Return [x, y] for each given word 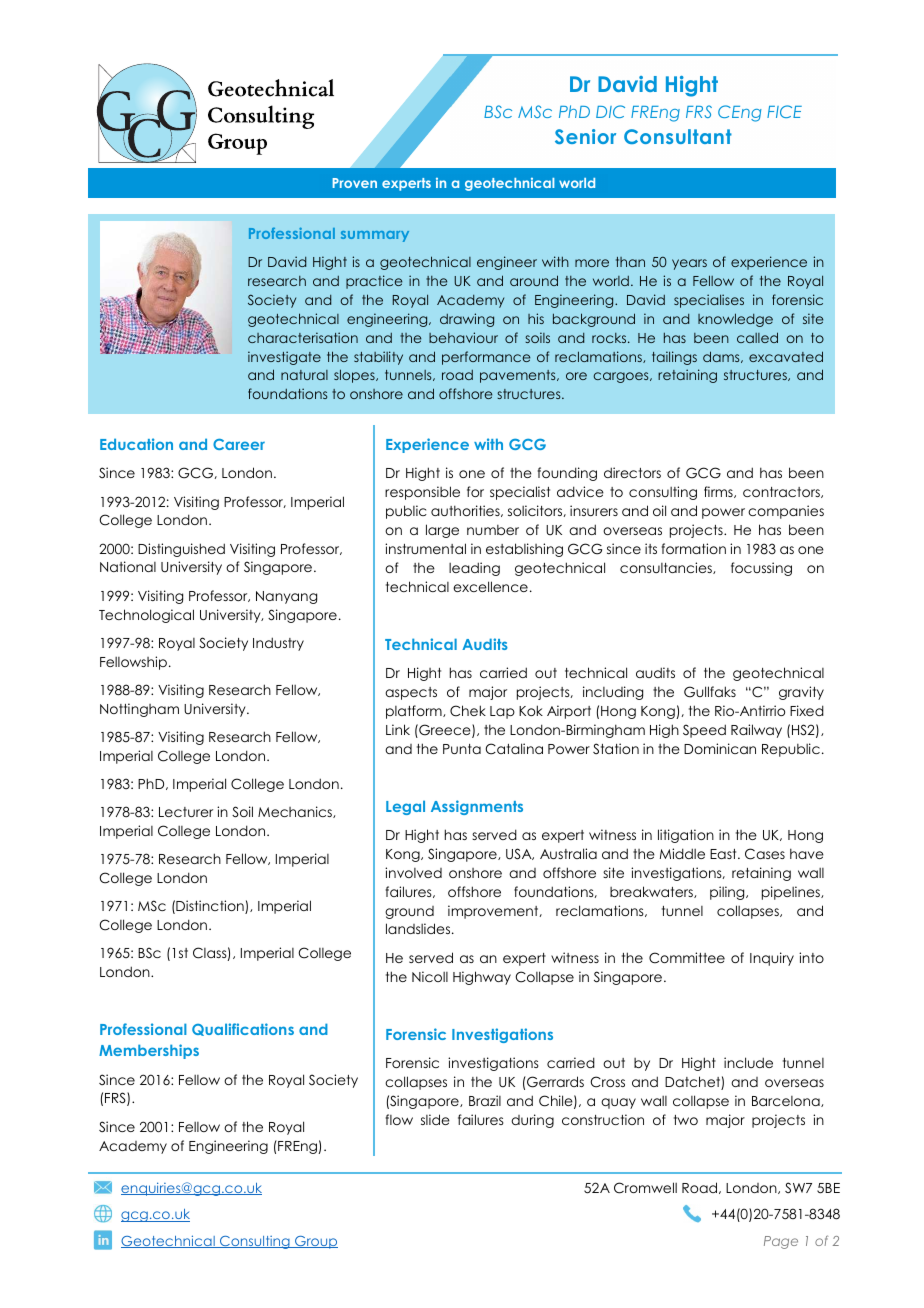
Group [315, 1242]
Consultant [678, 136]
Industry [278, 644]
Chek [468, 711]
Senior [585, 136]
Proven [355, 183]
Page [781, 1242]
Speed [704, 731]
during [532, 1121]
